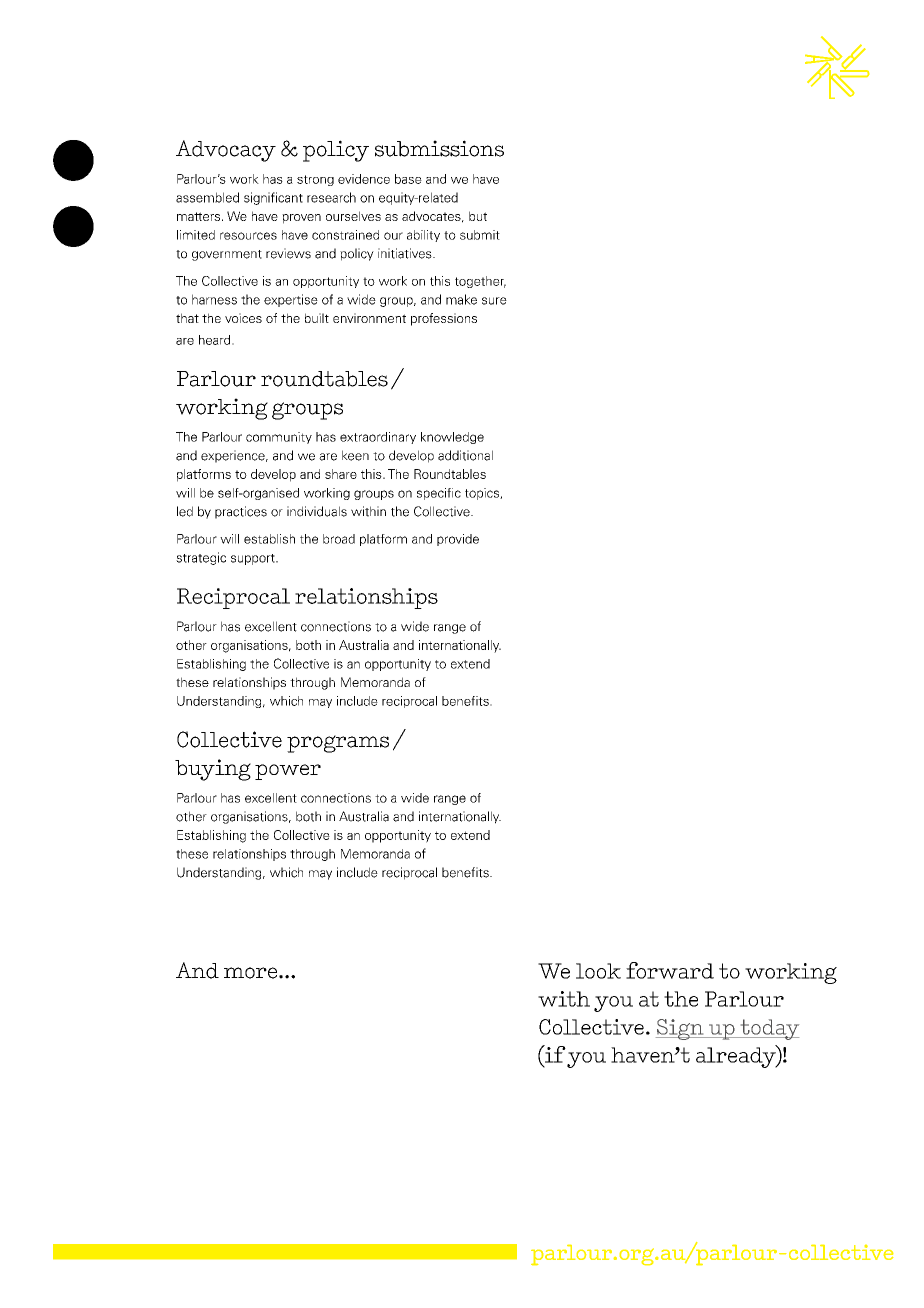  I want to click on Advocacy, so click(226, 151).
